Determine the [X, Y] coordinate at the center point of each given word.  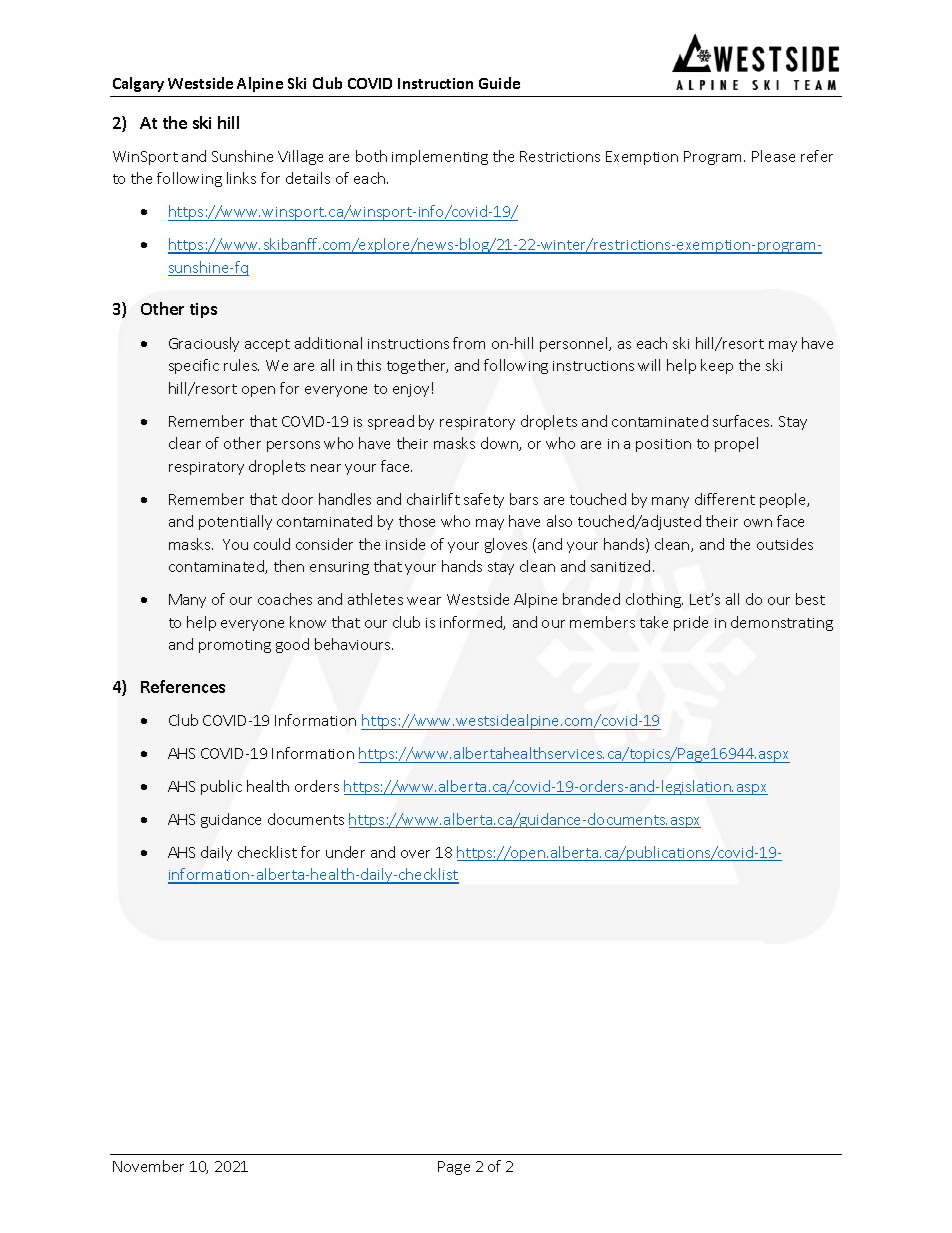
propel [736, 444]
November [148, 1166]
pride [691, 623]
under [345, 852]
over [415, 854]
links [241, 178]
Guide [499, 83]
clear [185, 443]
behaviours [354, 644]
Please [773, 156]
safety [484, 500]
